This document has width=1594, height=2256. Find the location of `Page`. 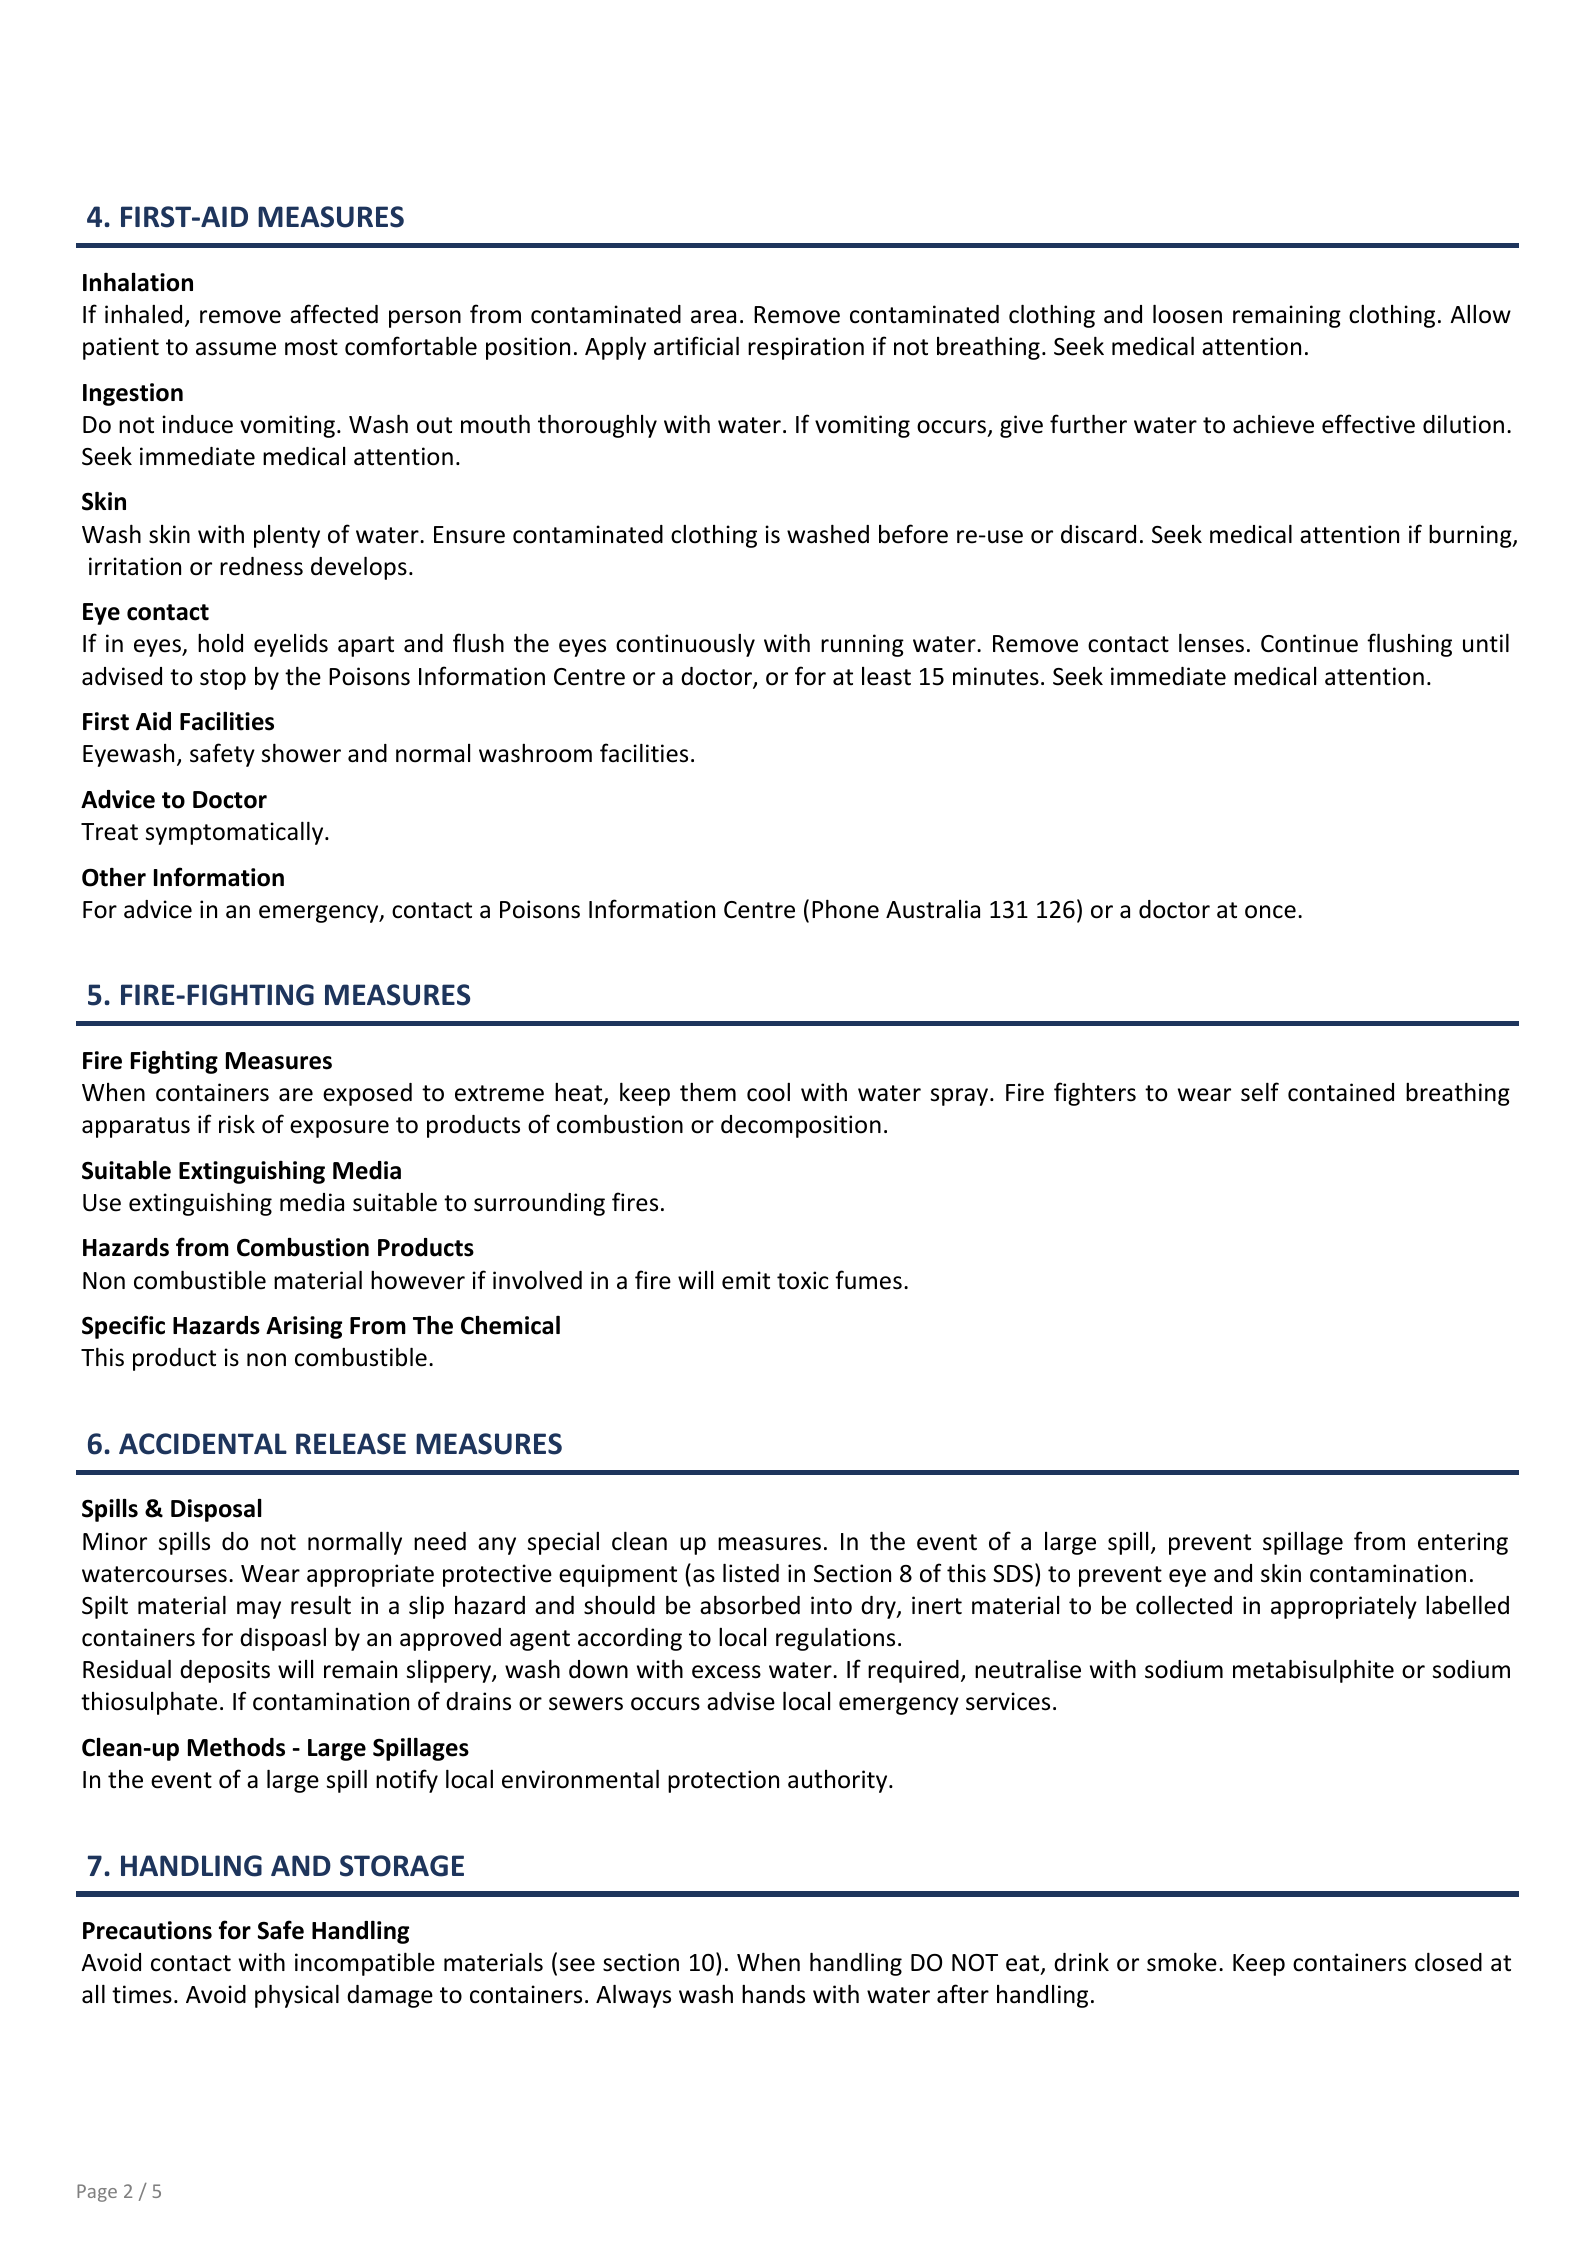

Page is located at coordinates (97, 2193).
